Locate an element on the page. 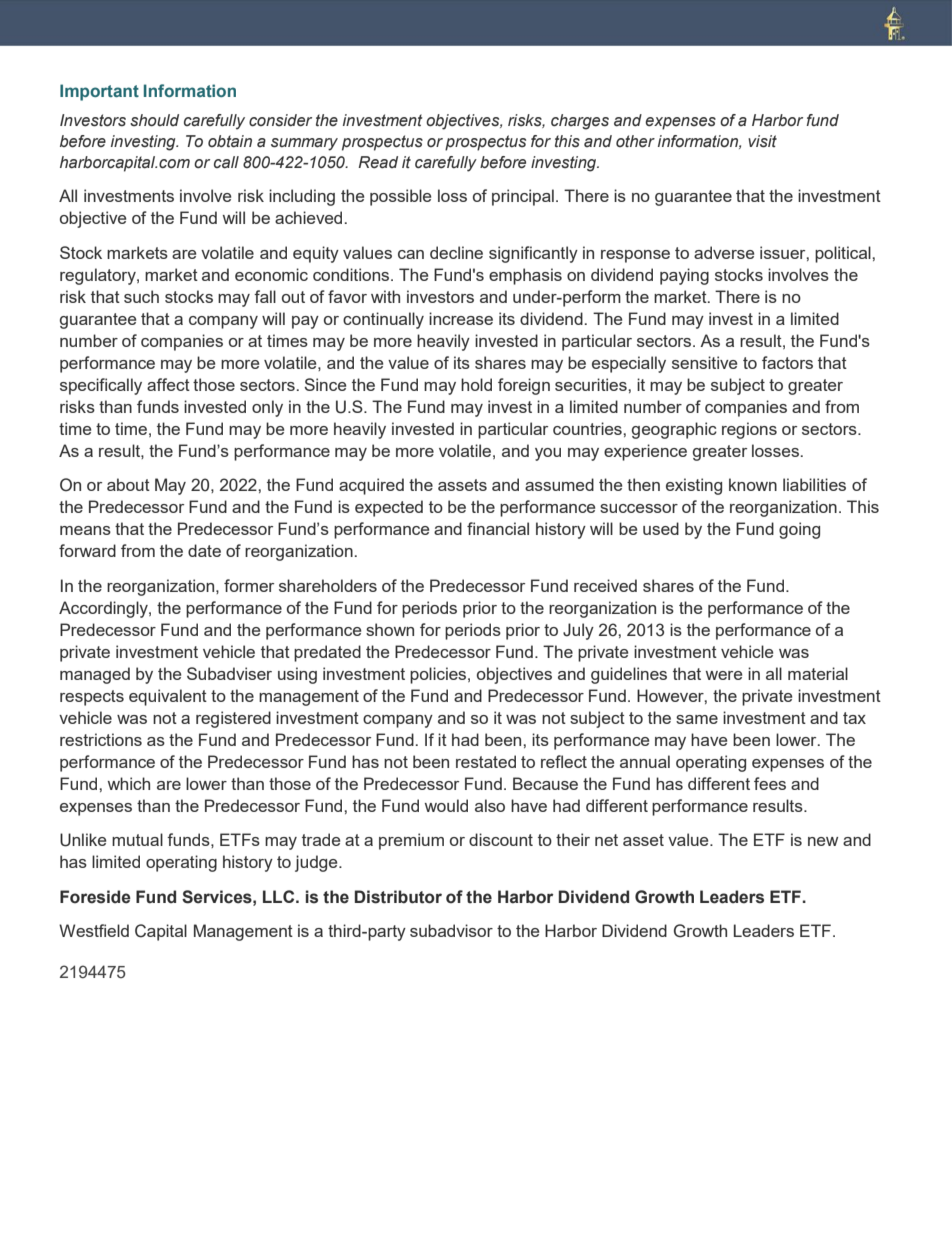  about is located at coordinates (128, 484).
